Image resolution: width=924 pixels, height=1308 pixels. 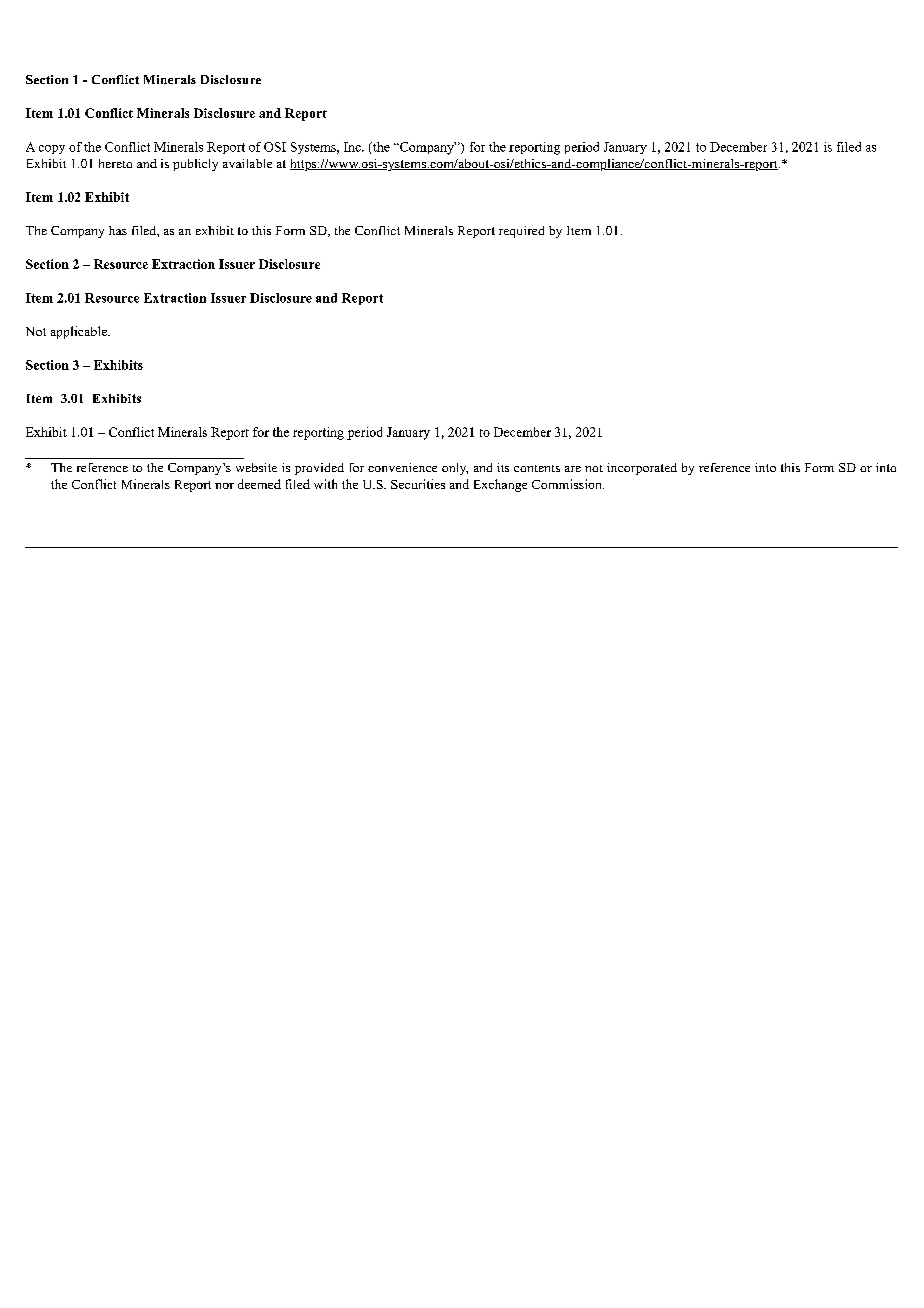 I want to click on available, so click(x=247, y=163).
